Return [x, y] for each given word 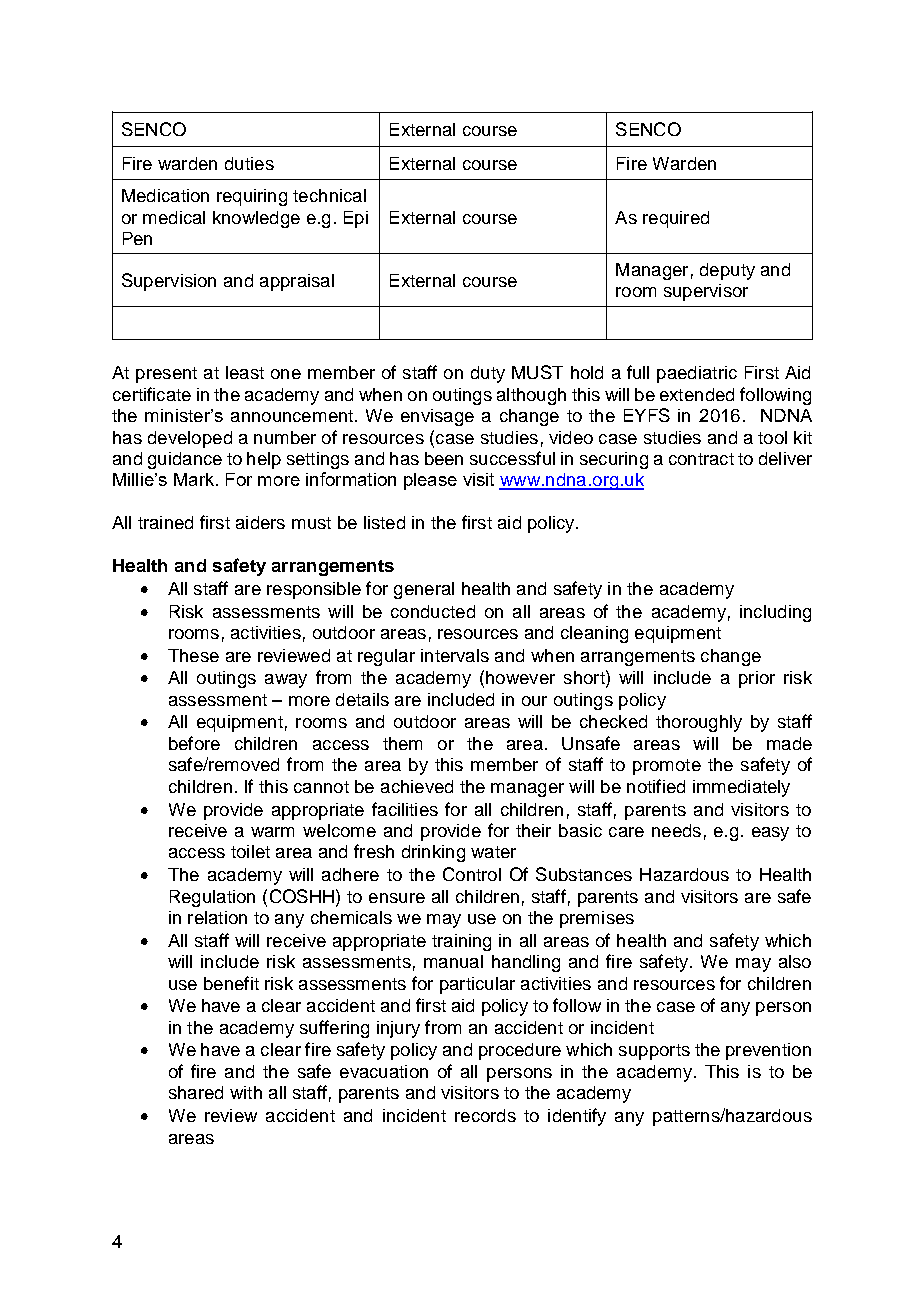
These [193, 655]
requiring [252, 197]
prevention [768, 1051]
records [485, 1115]
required [676, 219]
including [775, 613]
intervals [455, 655]
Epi [356, 219]
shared [196, 1092]
